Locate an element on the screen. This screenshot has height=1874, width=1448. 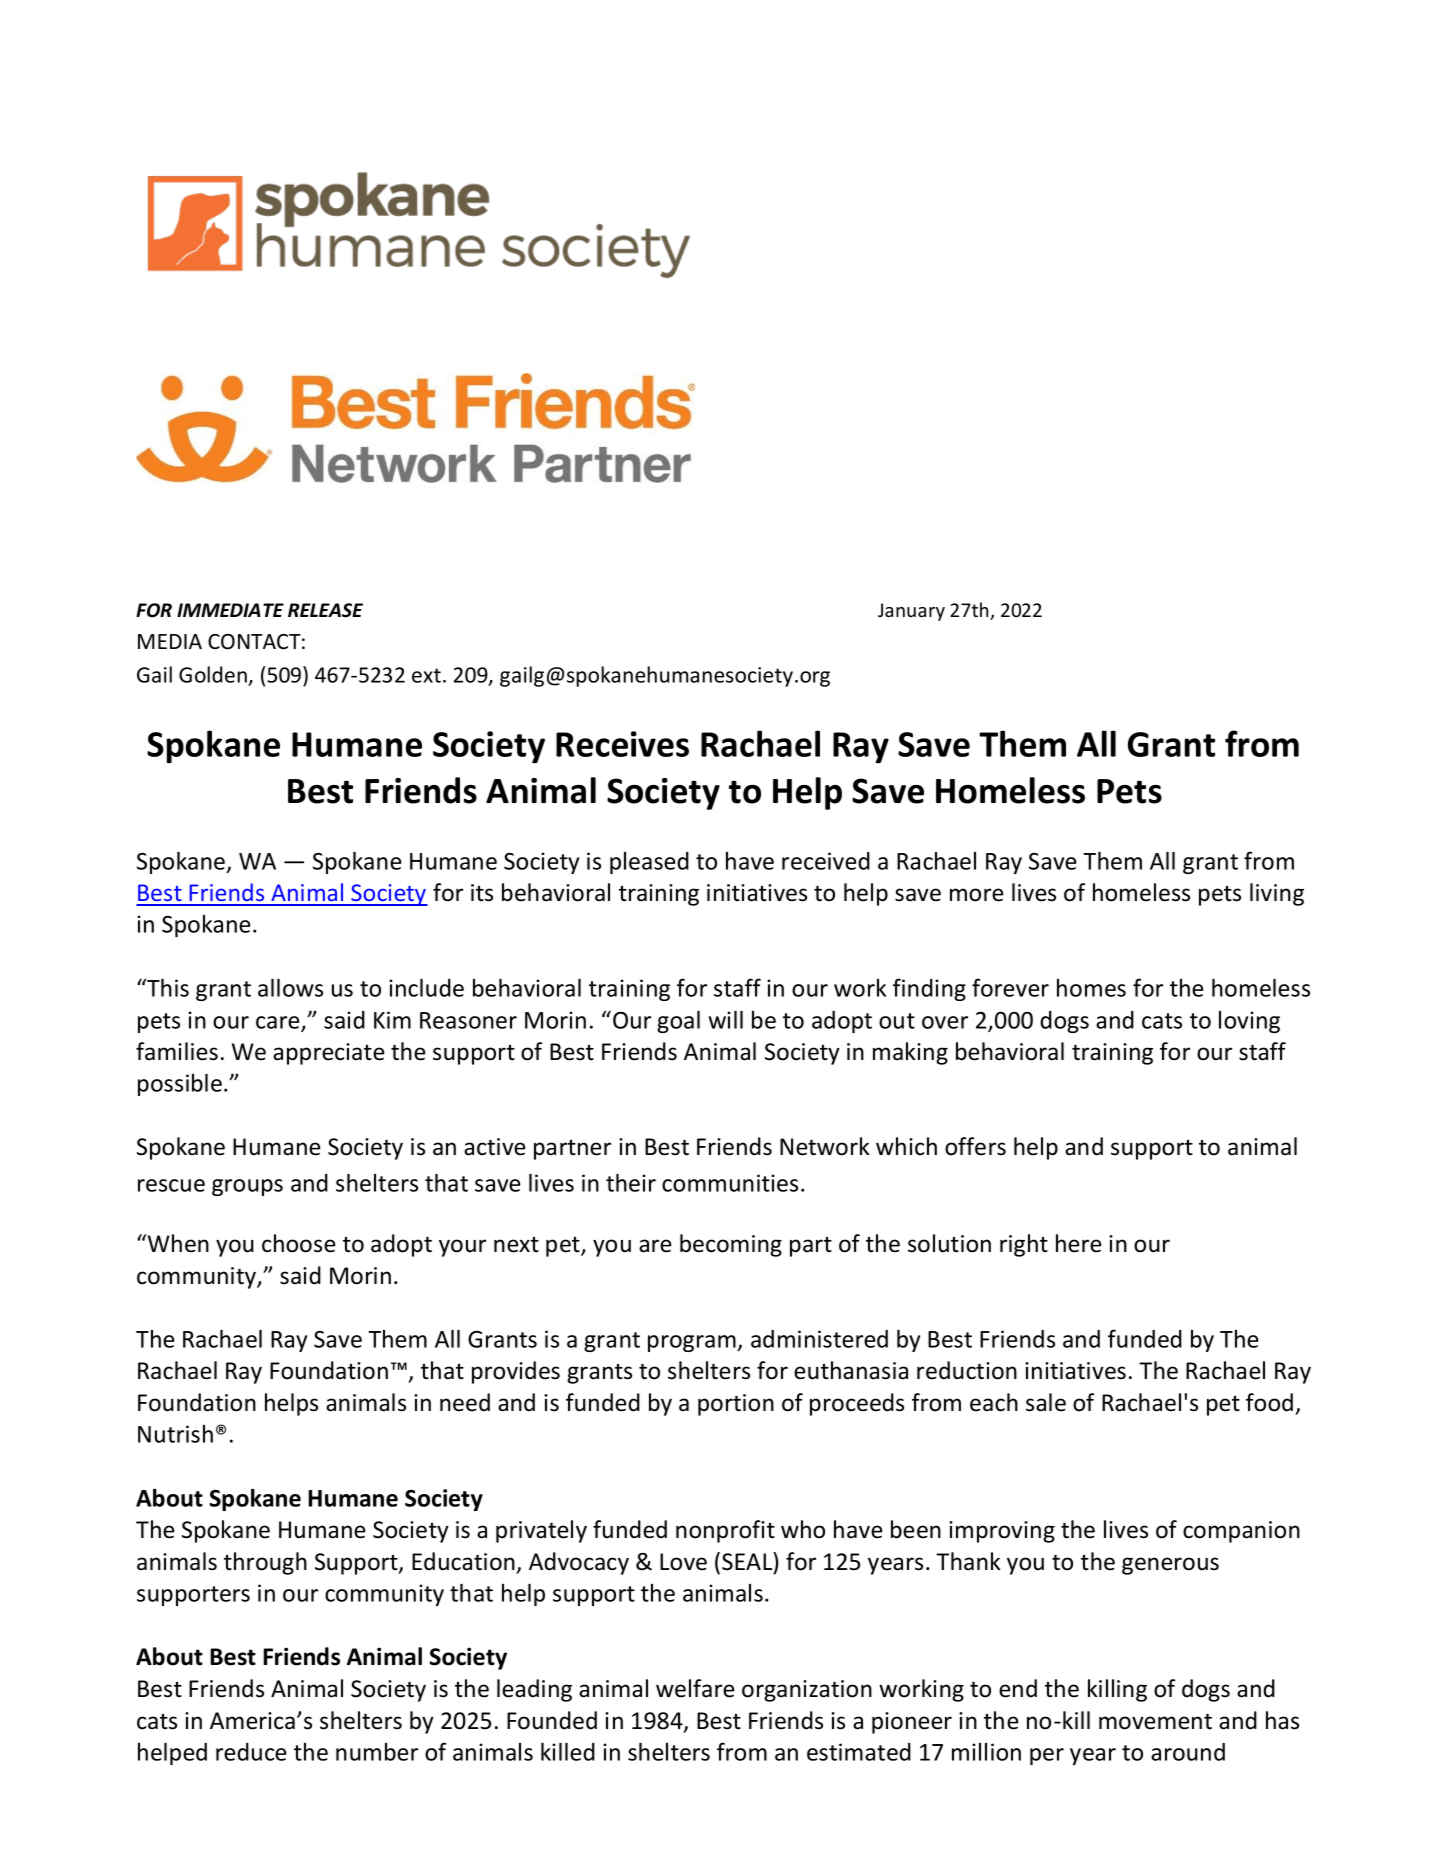
allows is located at coordinates (290, 988).
